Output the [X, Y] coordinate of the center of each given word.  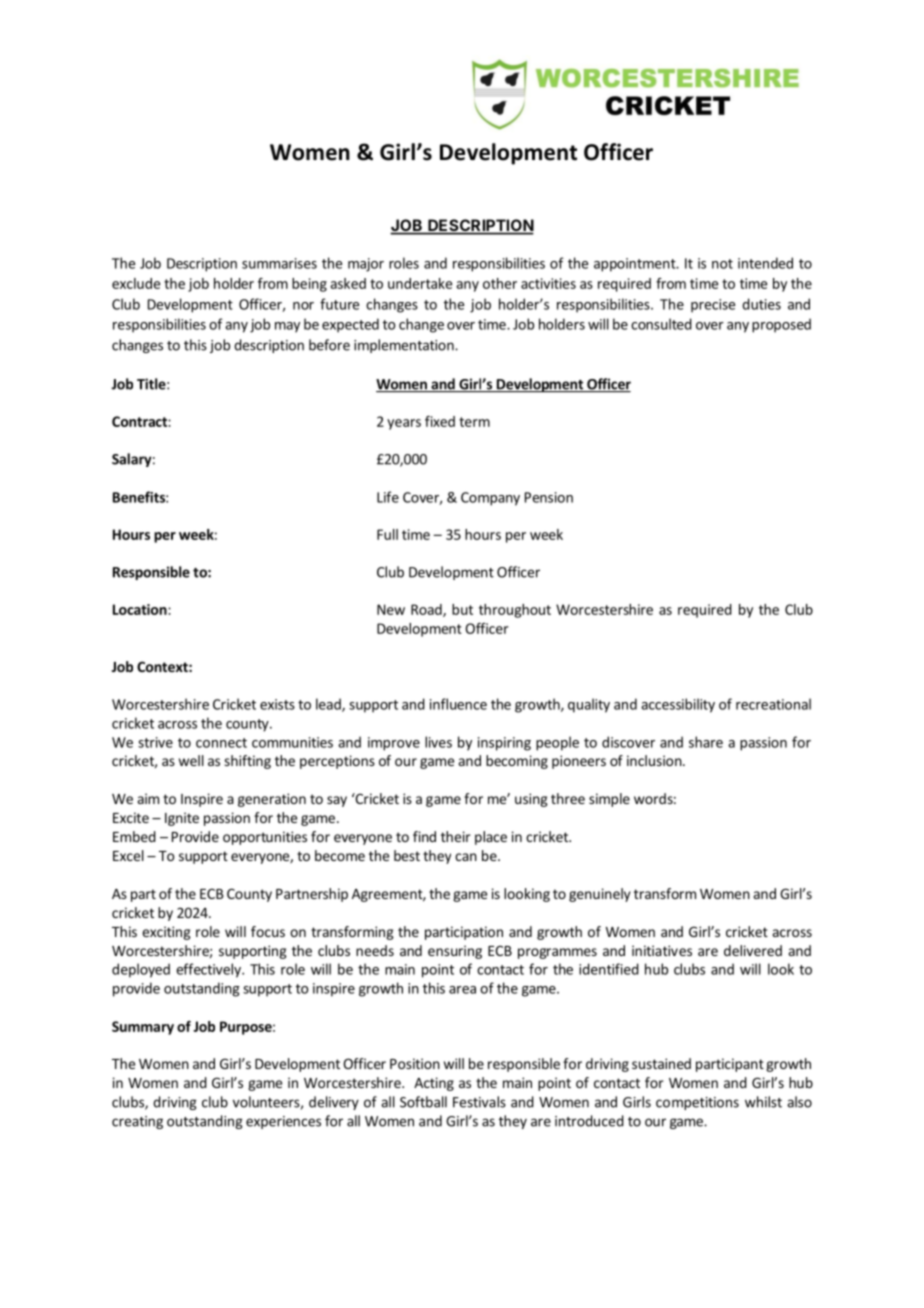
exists [277, 704]
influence [458, 704]
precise [713, 306]
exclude [136, 283]
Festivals [479, 1102]
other [500, 283]
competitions [697, 1103]
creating [137, 1122]
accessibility [678, 705]
